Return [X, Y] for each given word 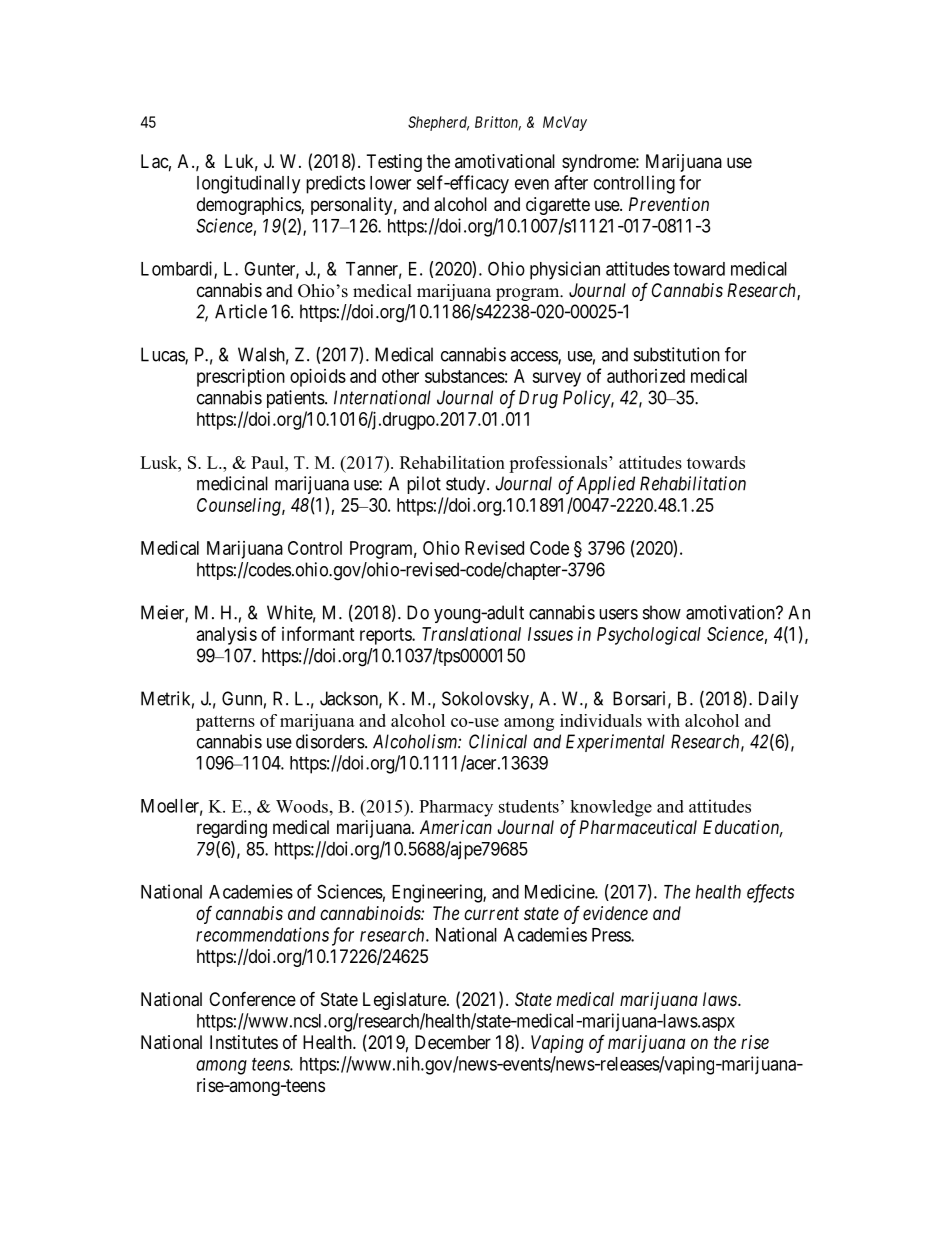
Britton [498, 123]
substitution [677, 354]
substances [465, 376]
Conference [252, 998]
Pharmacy [456, 808]
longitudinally [248, 184]
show [662, 612]
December [453, 1042]
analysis [227, 636]
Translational [471, 634]
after [571, 182]
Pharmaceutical [638, 827]
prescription [241, 378]
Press [612, 935]
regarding [232, 829]
